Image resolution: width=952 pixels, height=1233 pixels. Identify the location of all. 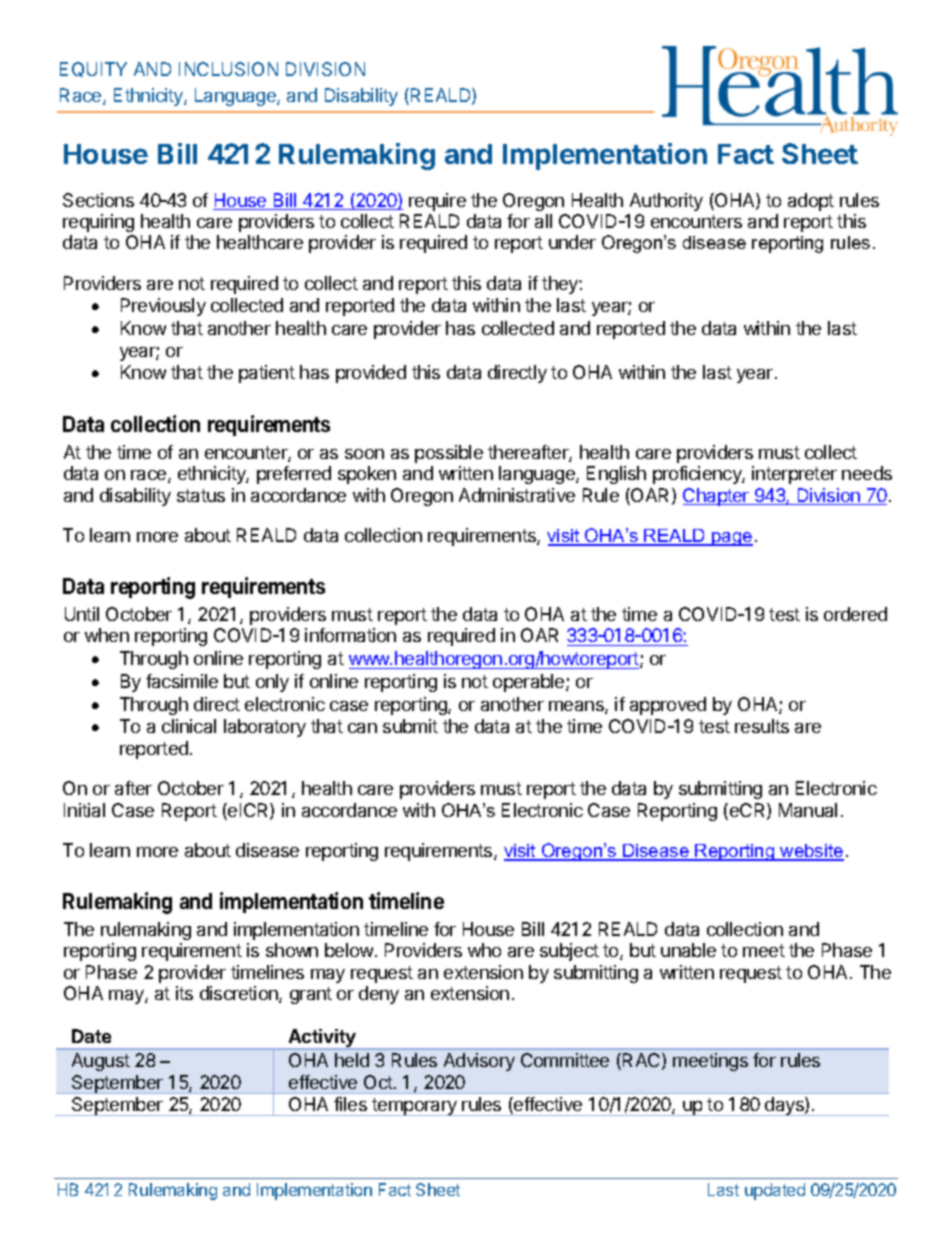
(543, 221).
